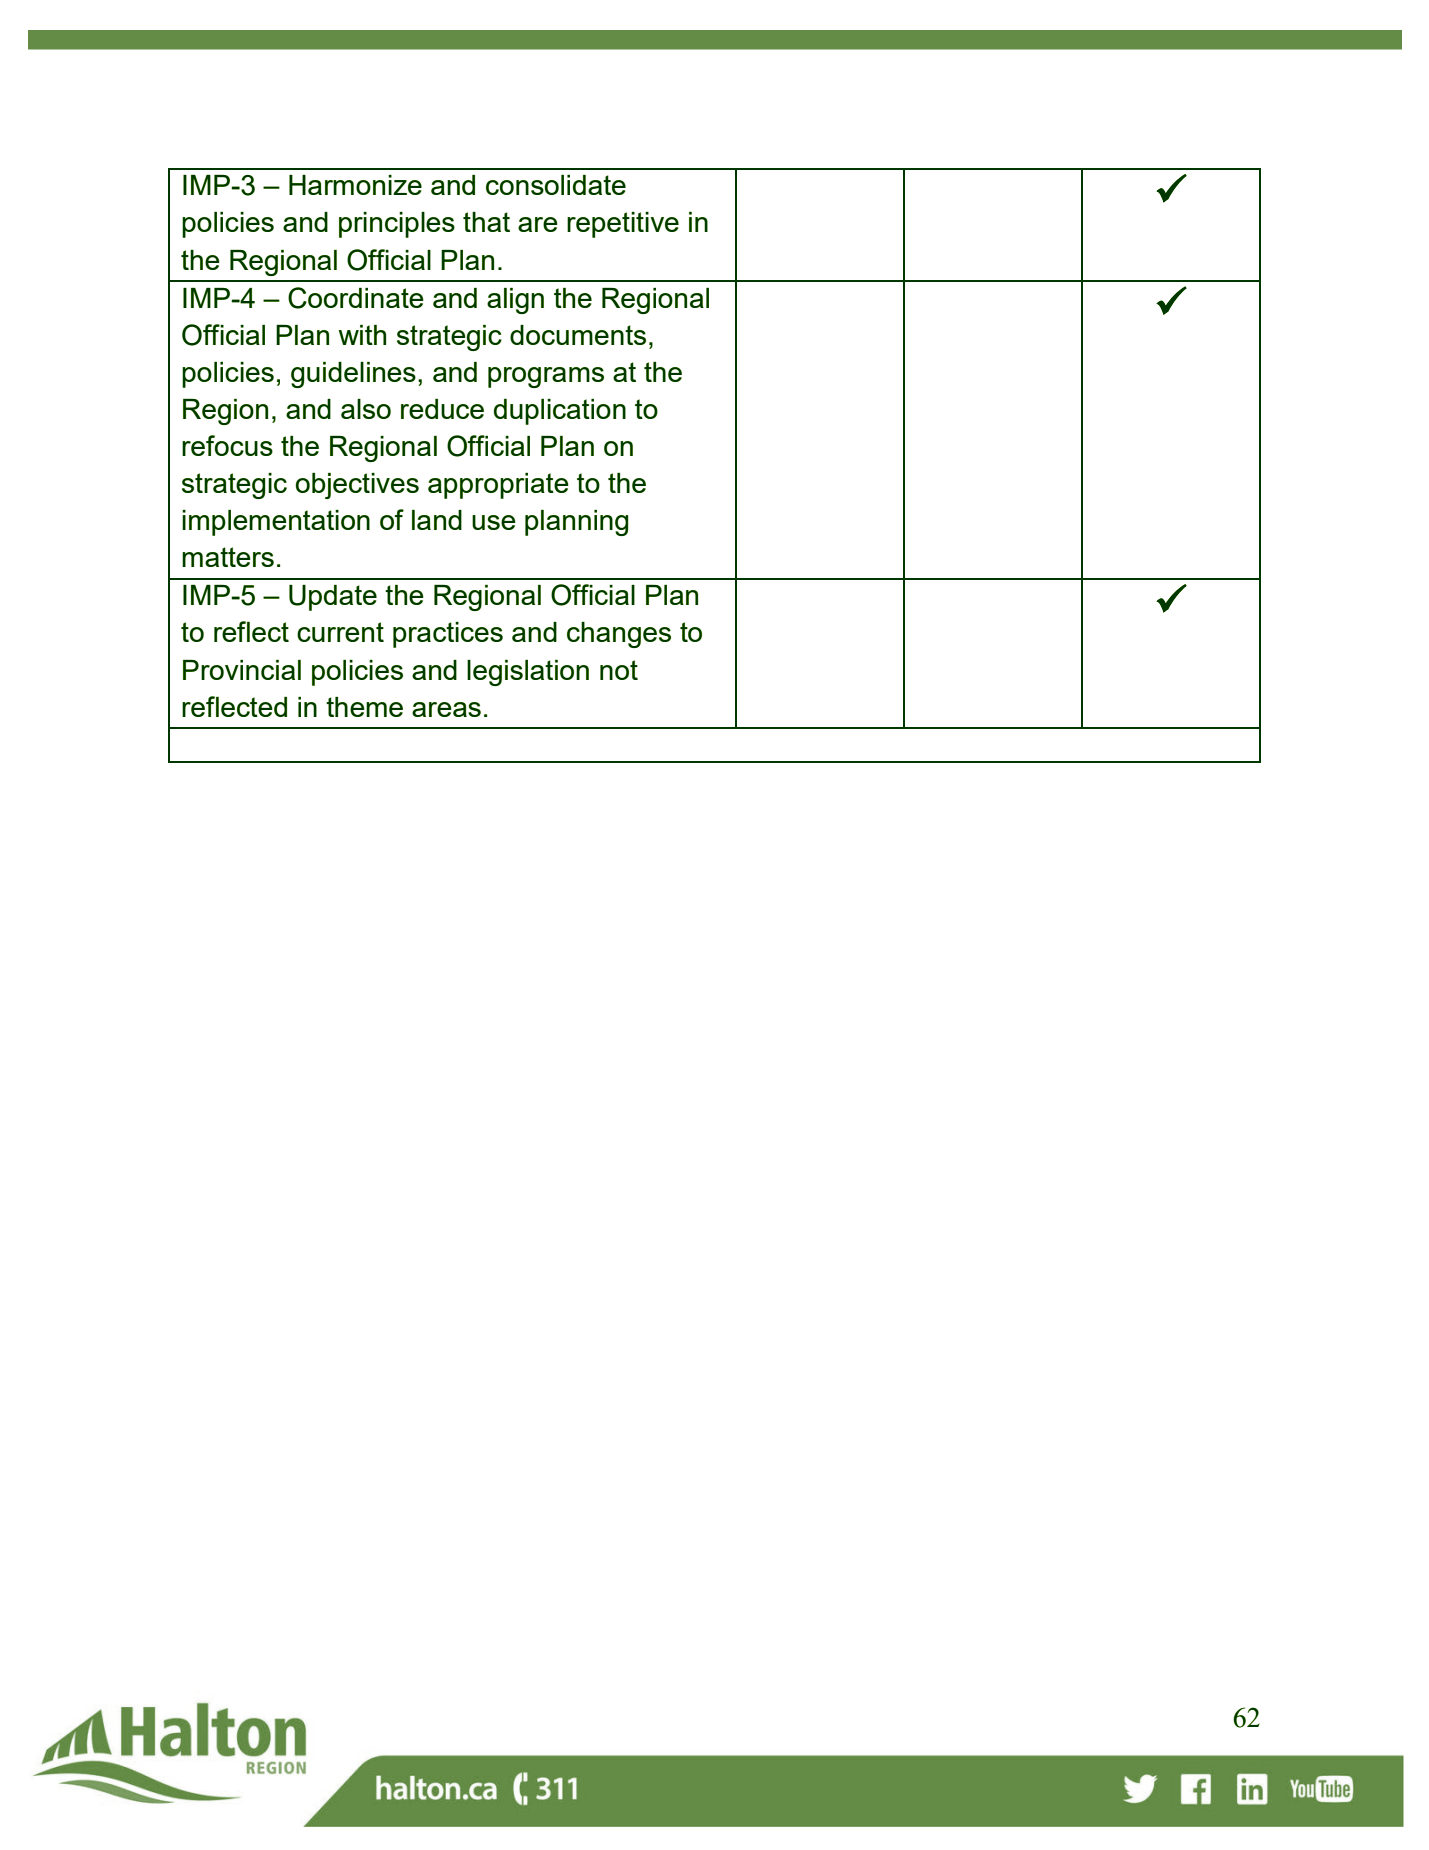  What do you see at coordinates (242, 670) in the screenshot?
I see `Provincial` at bounding box center [242, 670].
